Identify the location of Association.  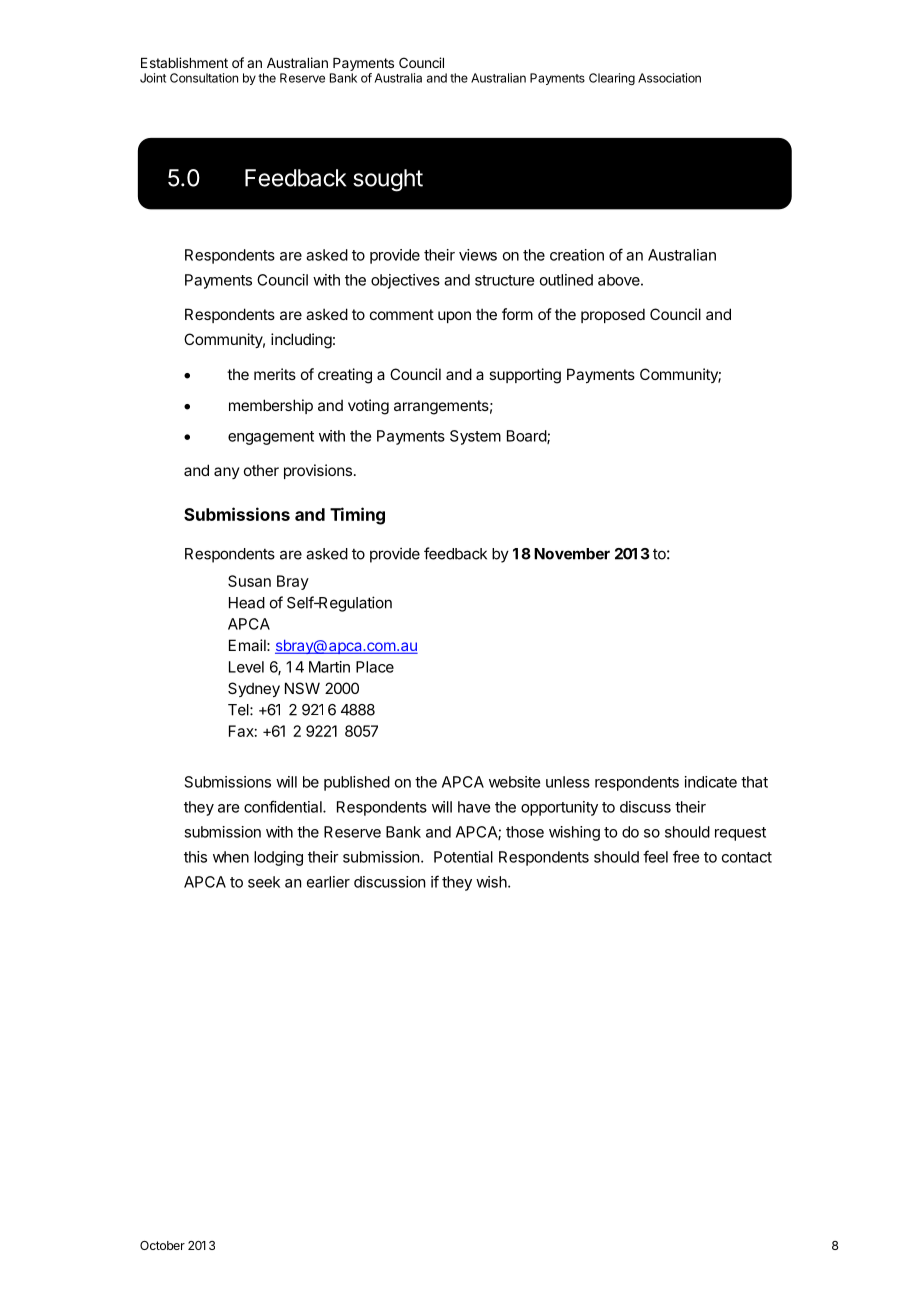
(669, 78).
